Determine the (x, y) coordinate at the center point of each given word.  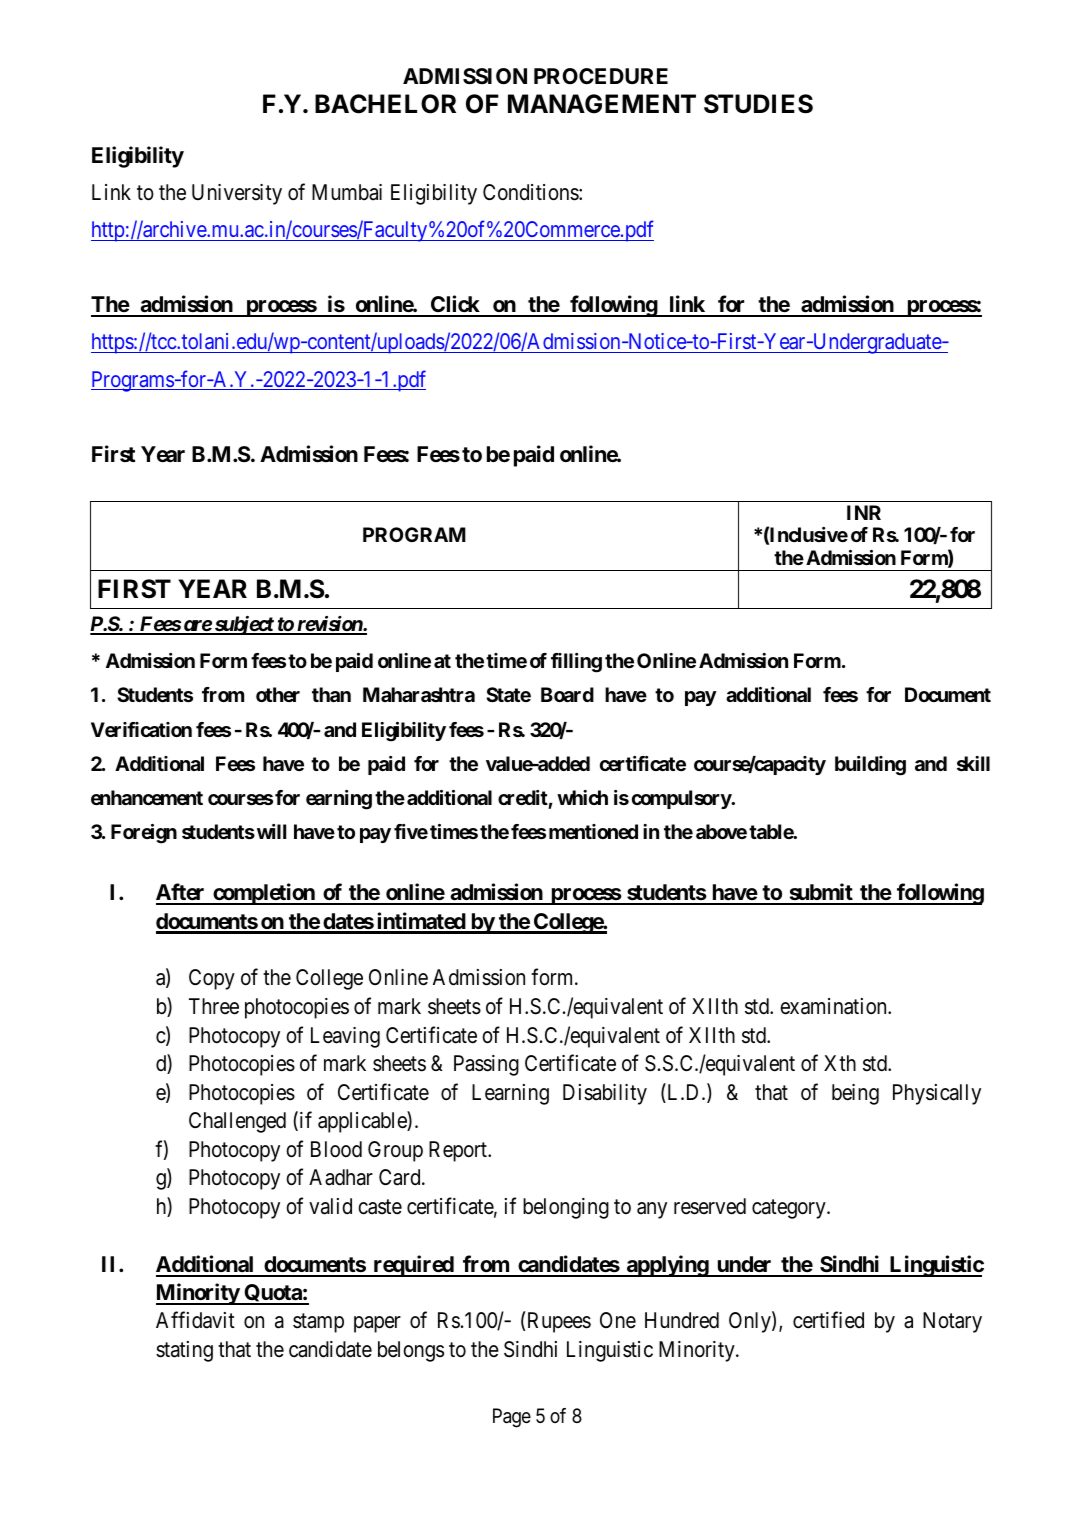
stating (184, 1351)
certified (828, 1320)
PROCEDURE (601, 76)
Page (512, 1418)
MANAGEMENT (602, 104)
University (237, 194)
